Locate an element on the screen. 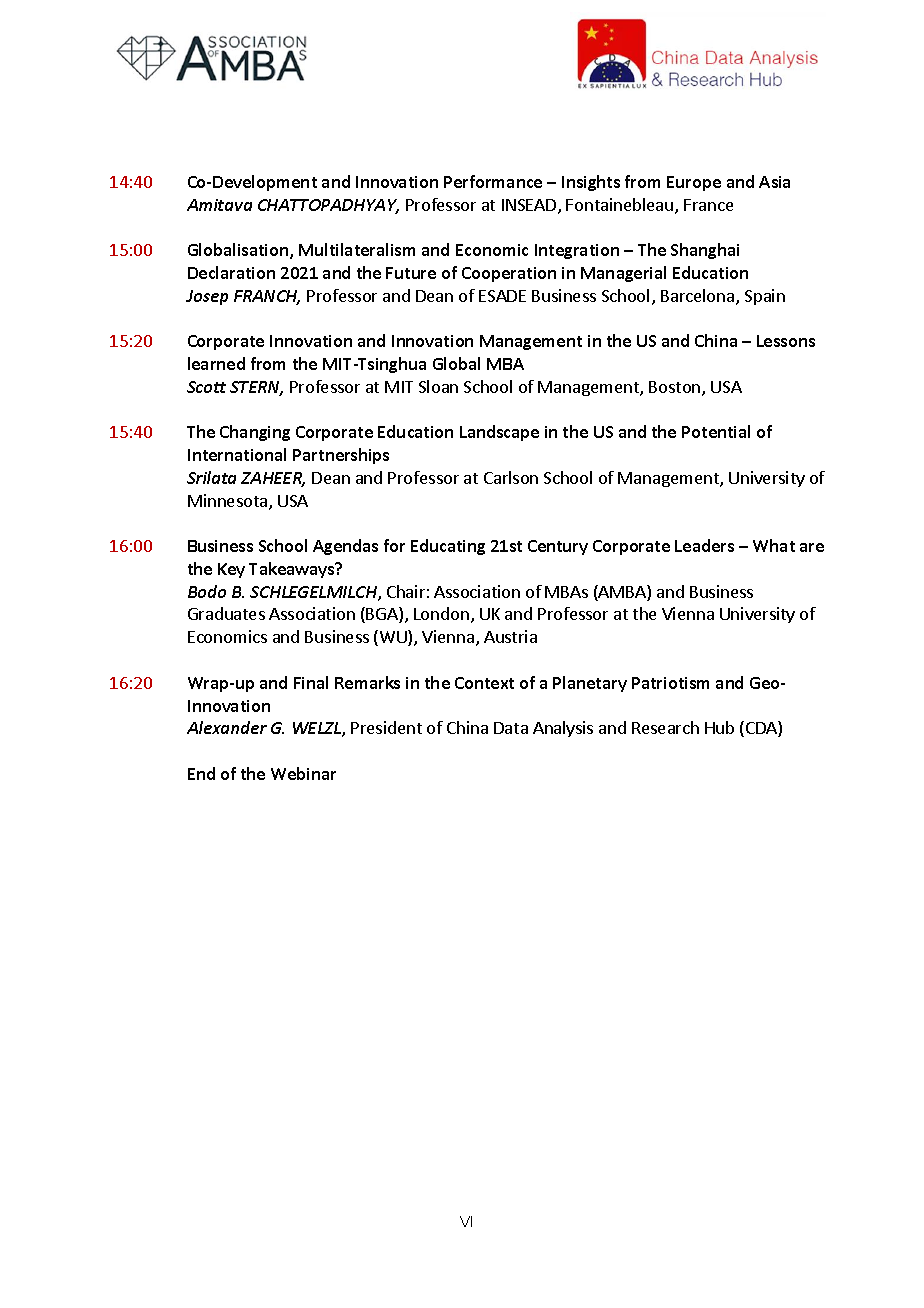 This screenshot has width=924, height=1308. Sloan is located at coordinates (438, 386).
